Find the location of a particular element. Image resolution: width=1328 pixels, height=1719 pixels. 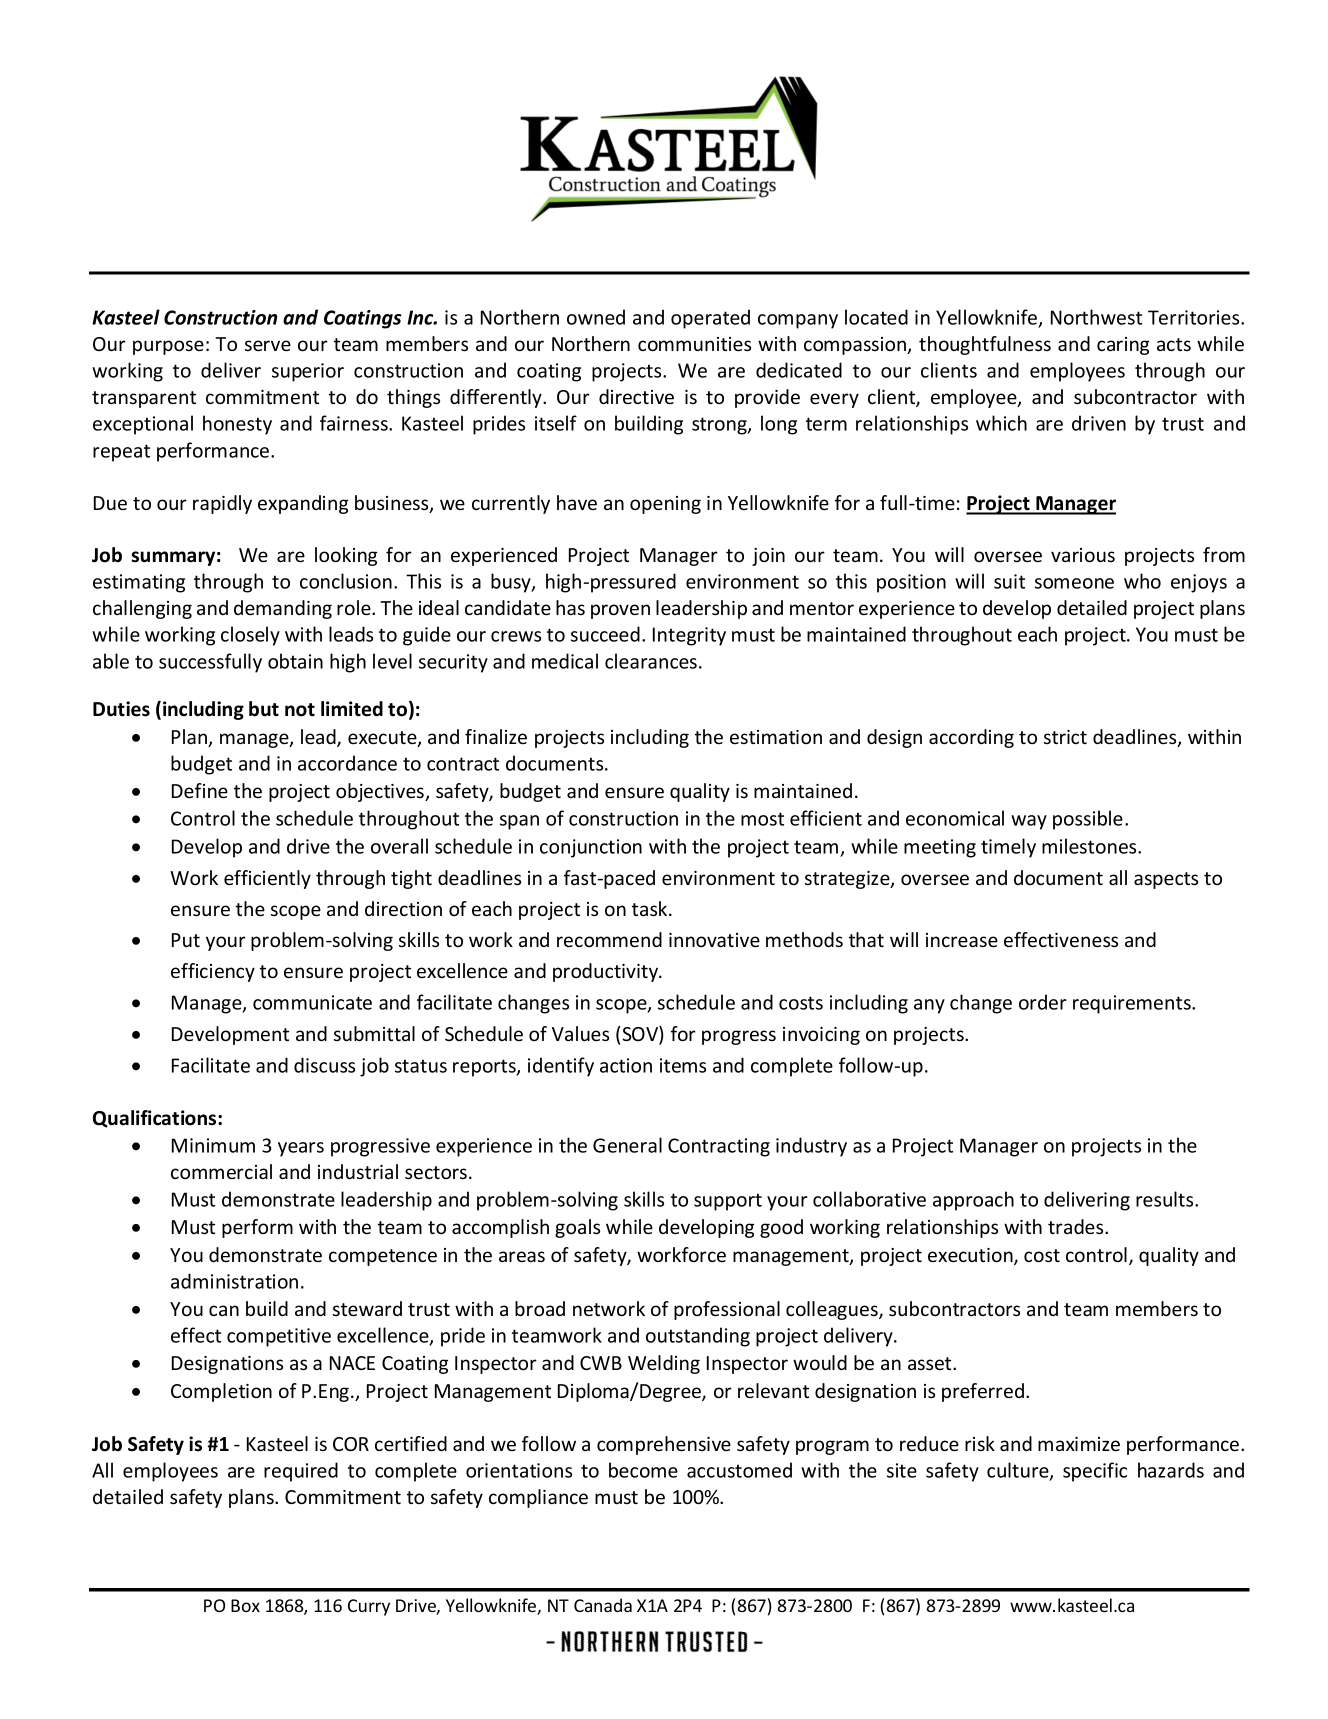

Canada is located at coordinates (603, 1605).
